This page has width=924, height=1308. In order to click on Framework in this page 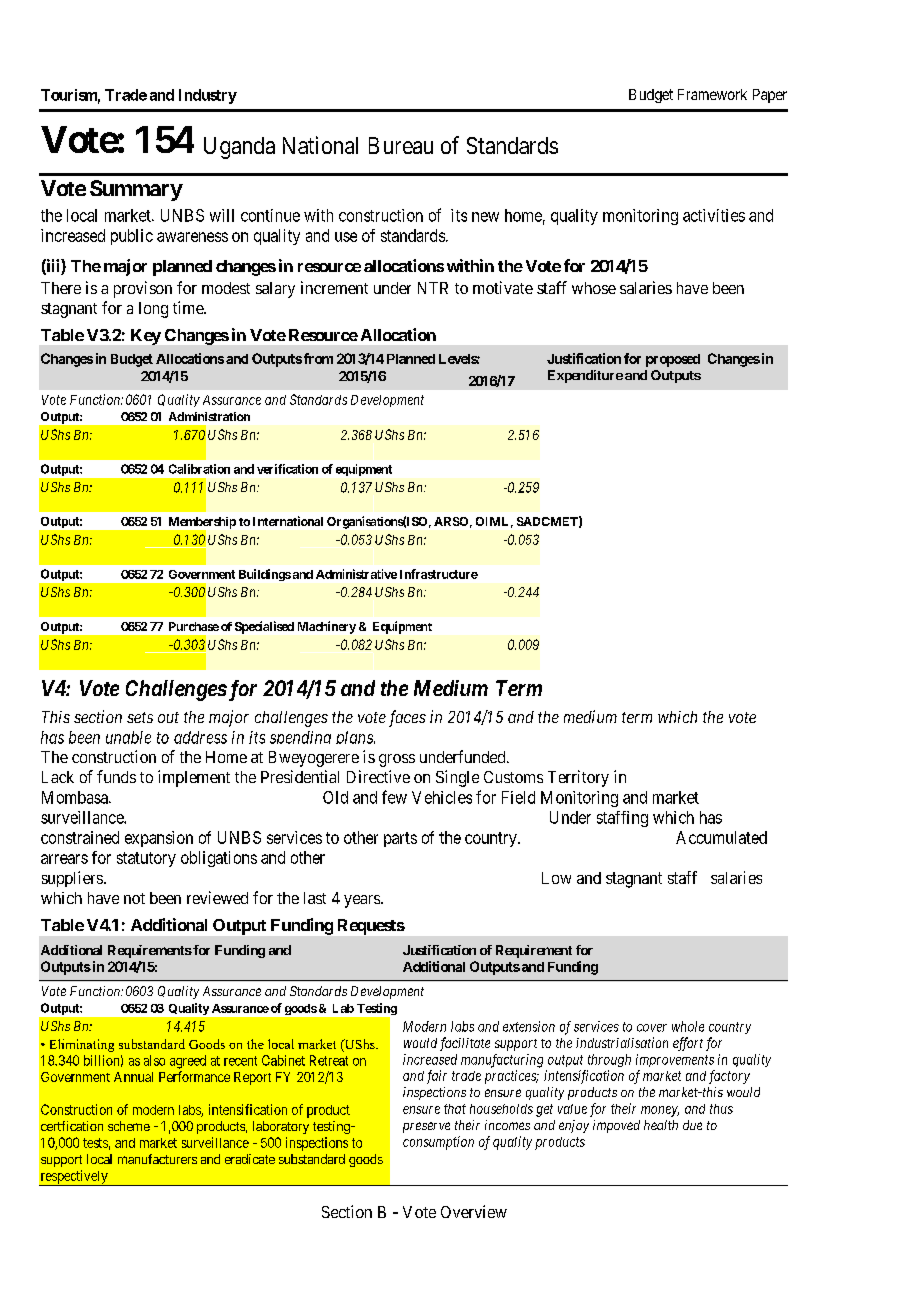, I will do `click(712, 94)`.
